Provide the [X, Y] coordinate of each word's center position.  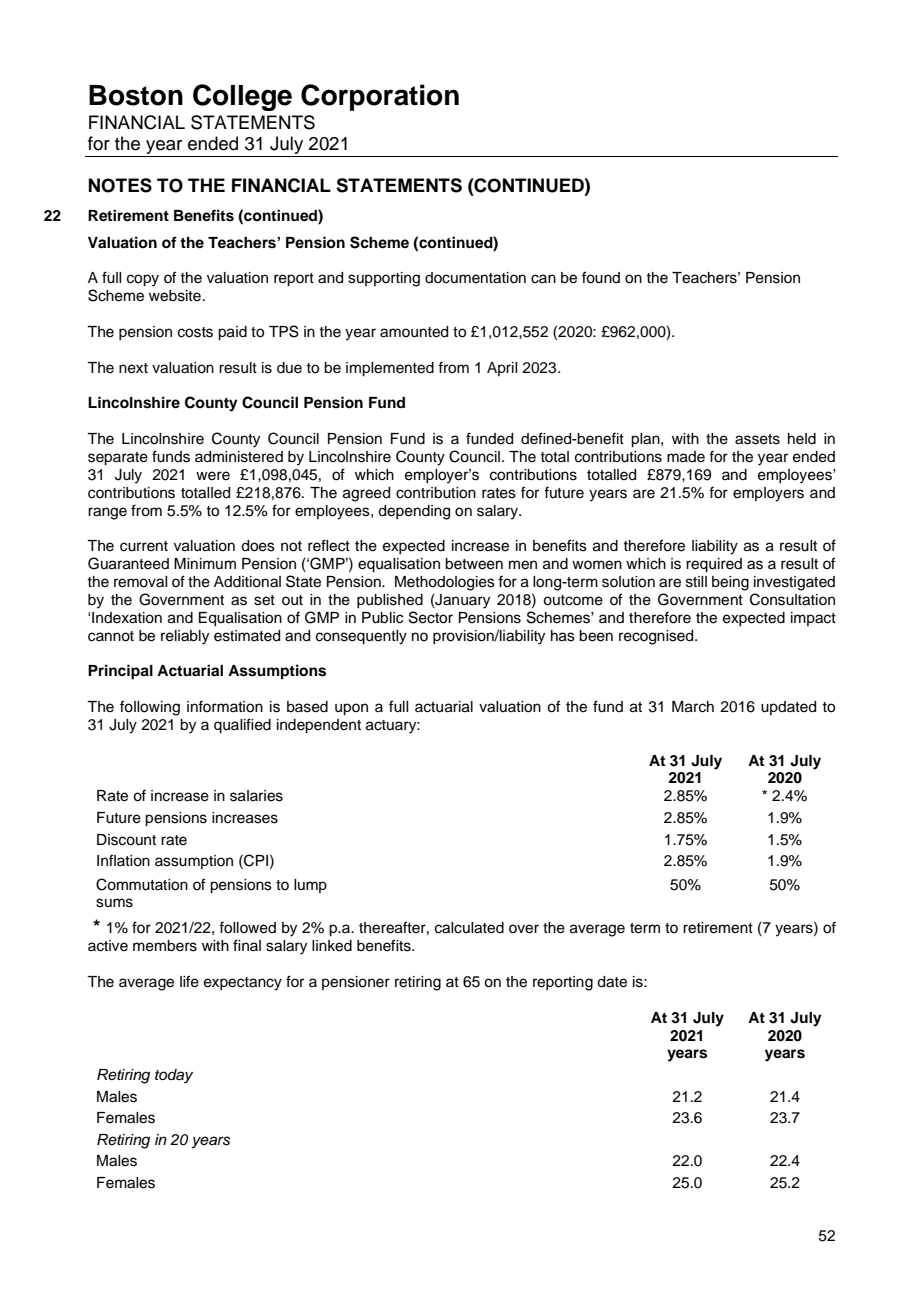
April [502, 369]
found [601, 277]
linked [332, 946]
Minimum [205, 563]
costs [195, 332]
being [730, 583]
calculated [469, 928]
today [174, 1076]
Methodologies [445, 583]
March [693, 707]
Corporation [380, 97]
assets [757, 439]
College [242, 97]
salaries [256, 796]
